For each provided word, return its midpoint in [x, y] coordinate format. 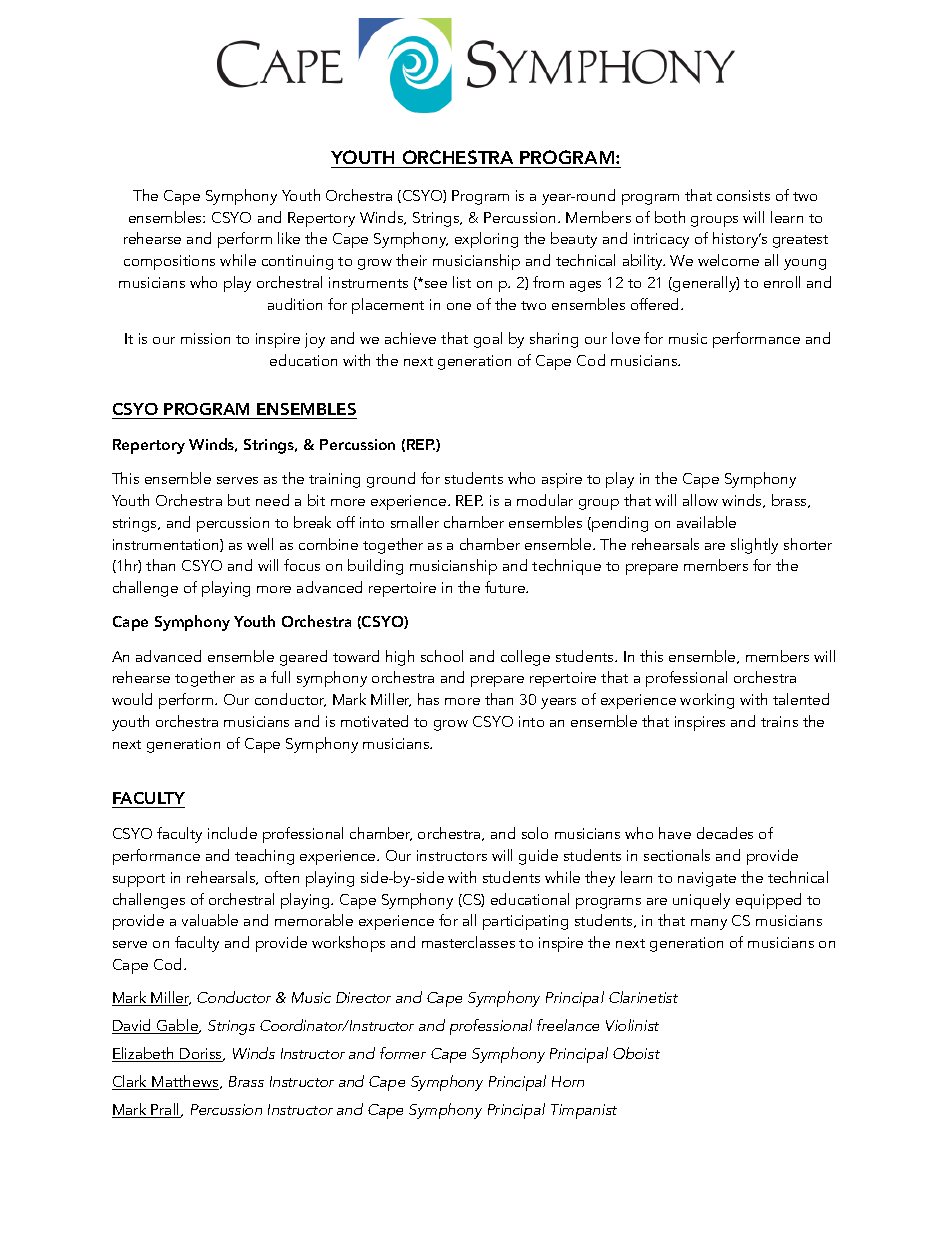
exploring [486, 240]
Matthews [186, 1082]
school [442, 656]
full [280, 677]
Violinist [632, 1025]
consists [743, 195]
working [707, 701]
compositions [169, 262]
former [403, 1053]
